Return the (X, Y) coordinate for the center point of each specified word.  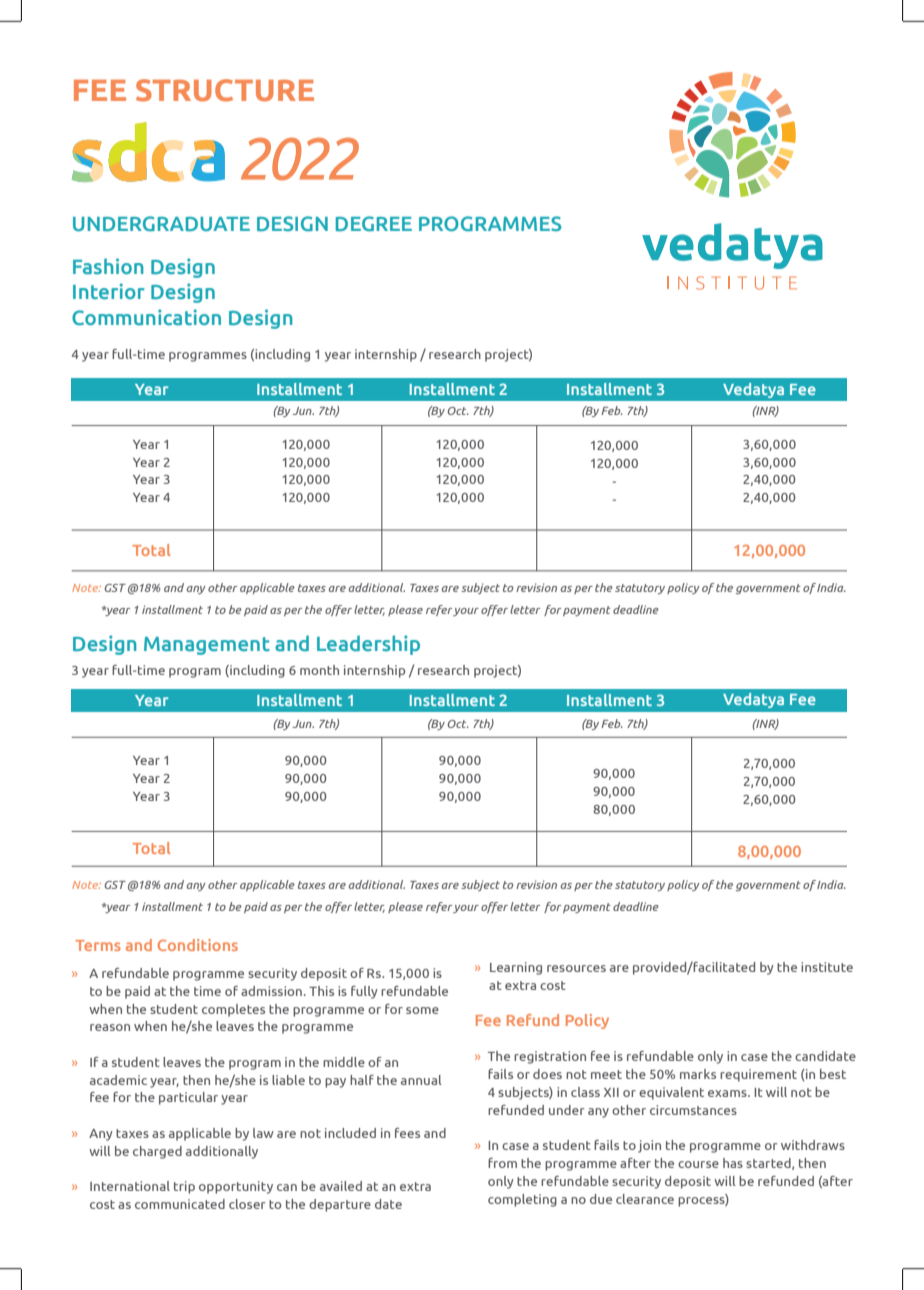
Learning (516, 968)
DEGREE (374, 223)
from (502, 1163)
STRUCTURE (225, 90)
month (319, 670)
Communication (146, 317)
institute (827, 967)
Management (207, 646)
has (733, 1163)
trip (184, 1187)
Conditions (198, 945)
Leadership (368, 645)
